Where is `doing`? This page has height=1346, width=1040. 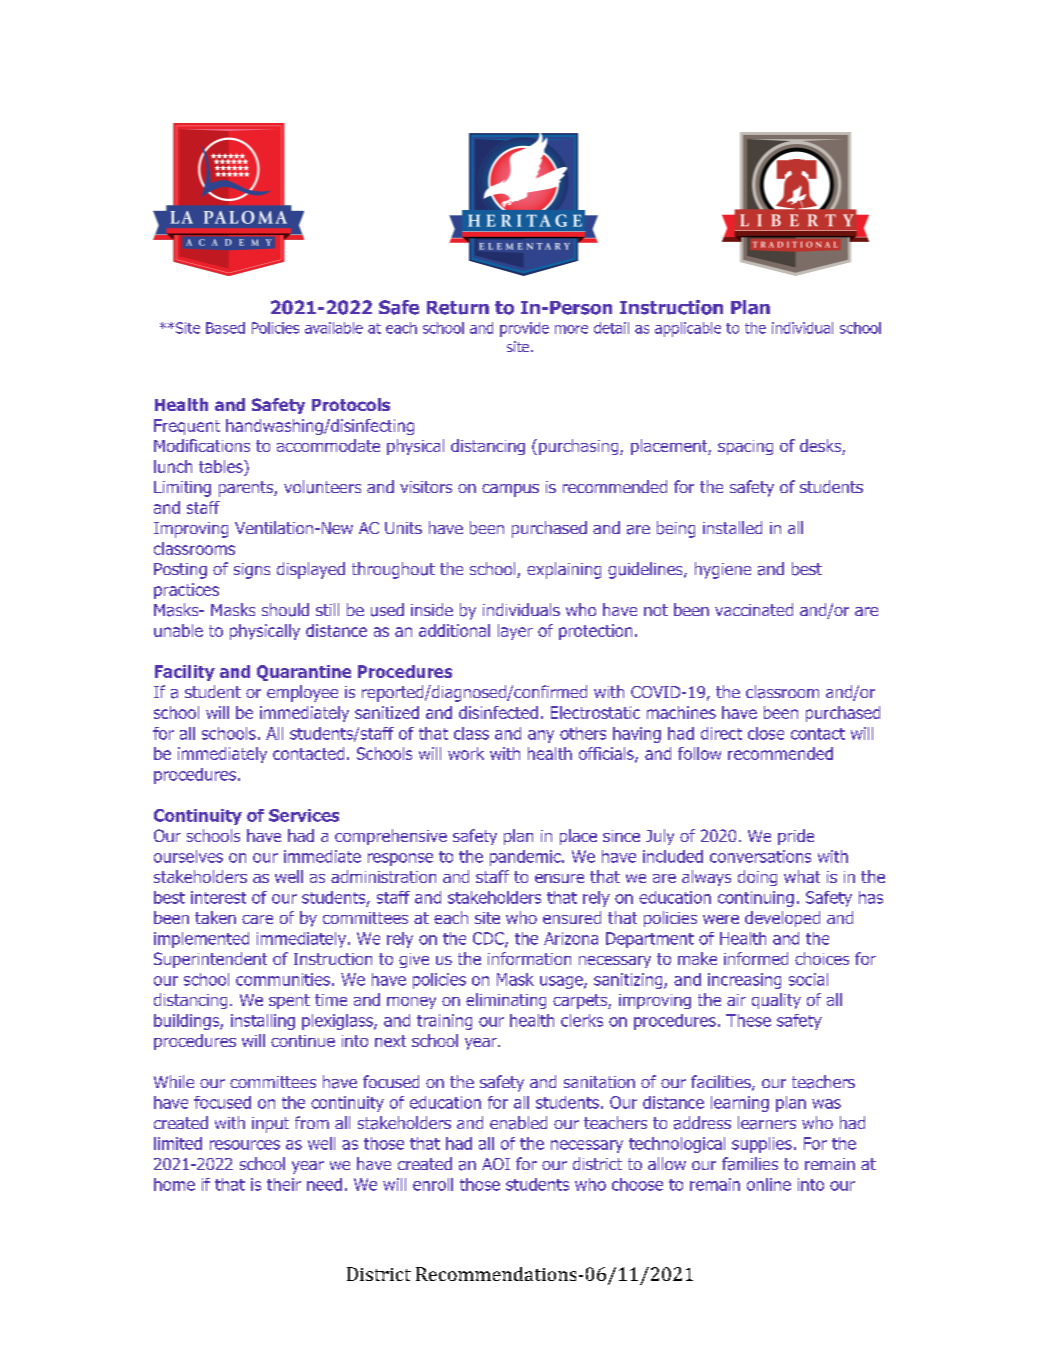 doing is located at coordinates (757, 878).
